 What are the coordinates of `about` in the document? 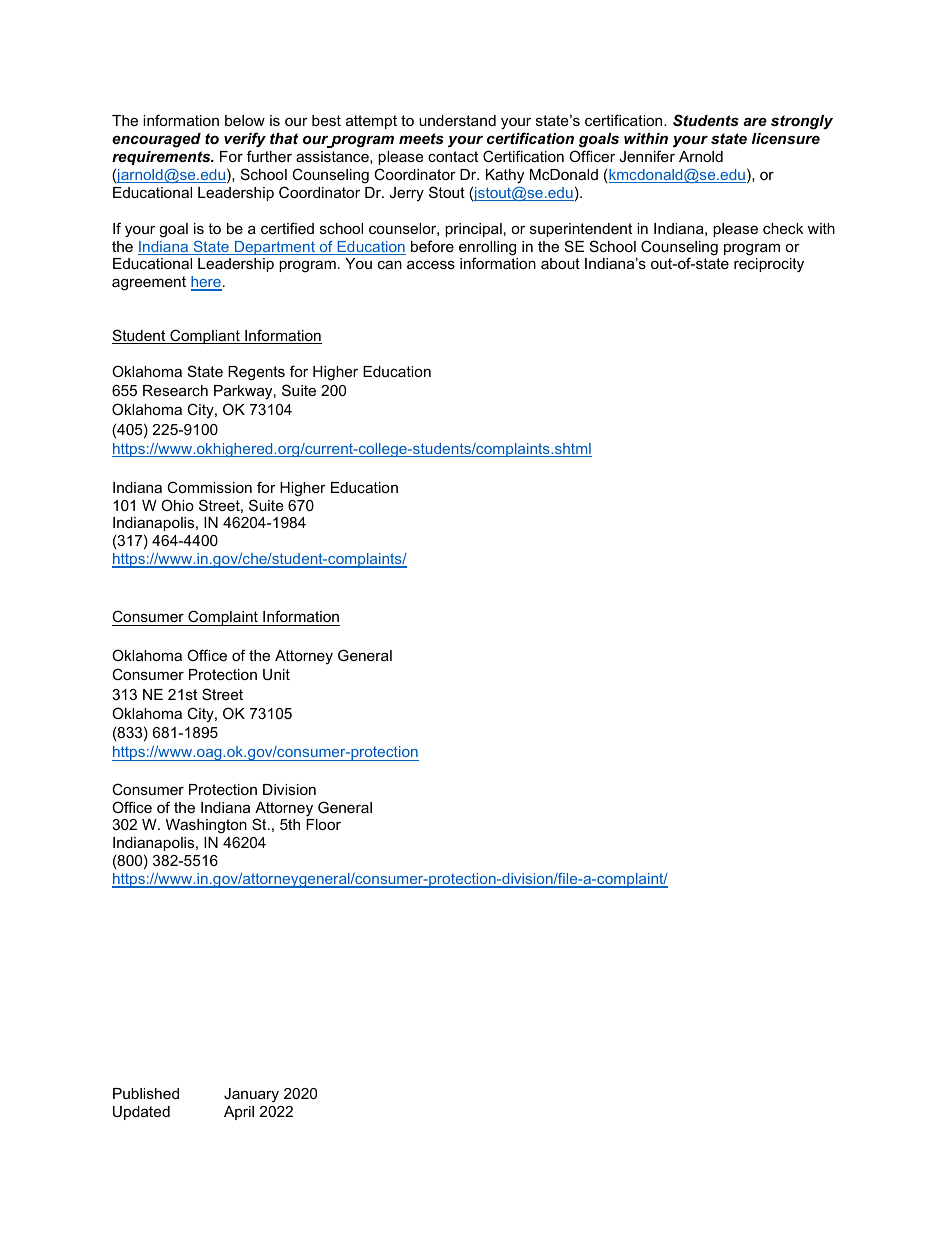 It's located at (560, 263).
